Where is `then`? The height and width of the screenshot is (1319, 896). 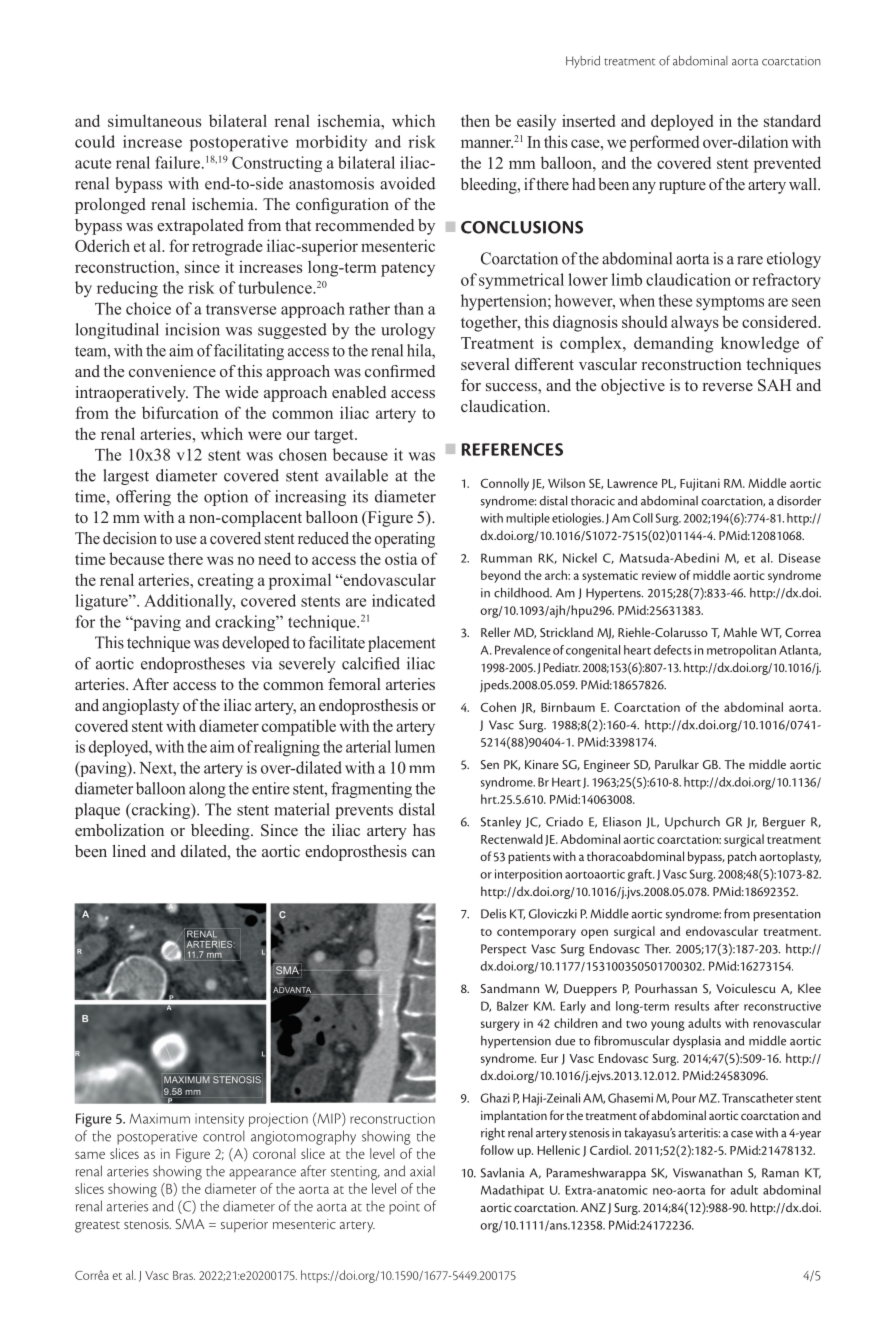 then is located at coordinates (475, 120).
